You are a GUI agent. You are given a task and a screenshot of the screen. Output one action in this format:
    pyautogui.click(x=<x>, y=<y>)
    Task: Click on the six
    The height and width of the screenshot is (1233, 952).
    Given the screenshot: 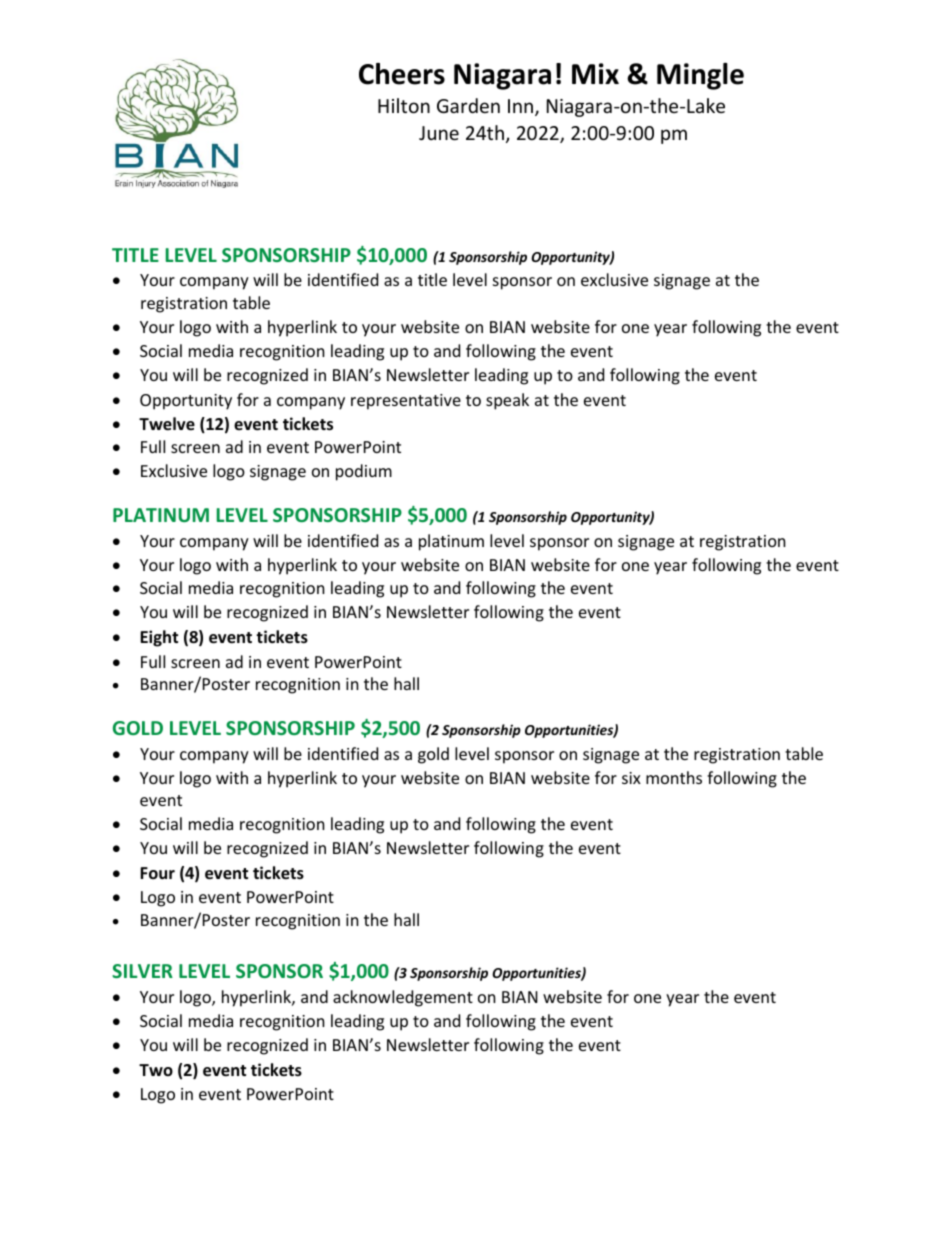 What is the action you would take?
    pyautogui.click(x=631, y=778)
